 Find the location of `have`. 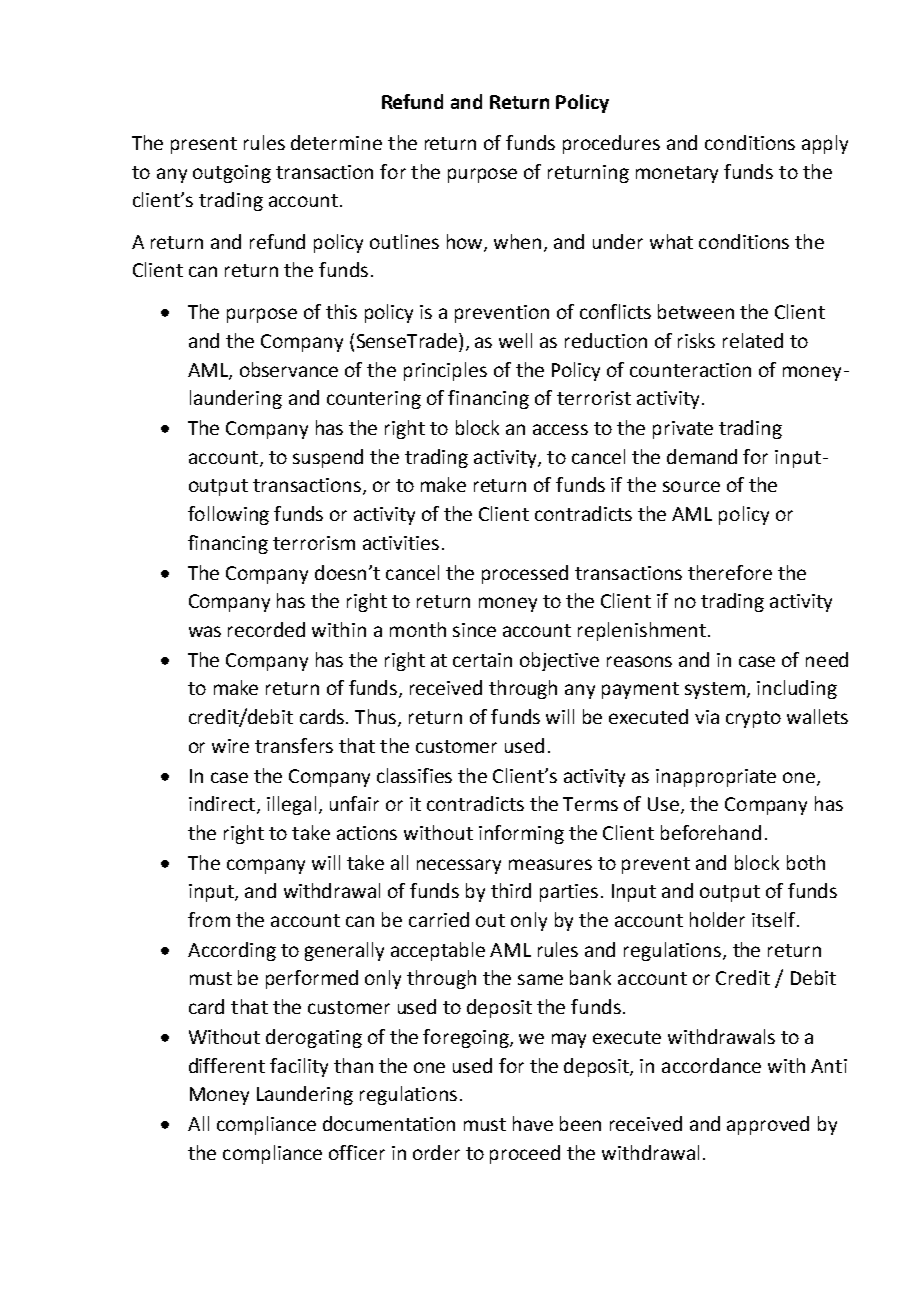

have is located at coordinates (533, 1123).
